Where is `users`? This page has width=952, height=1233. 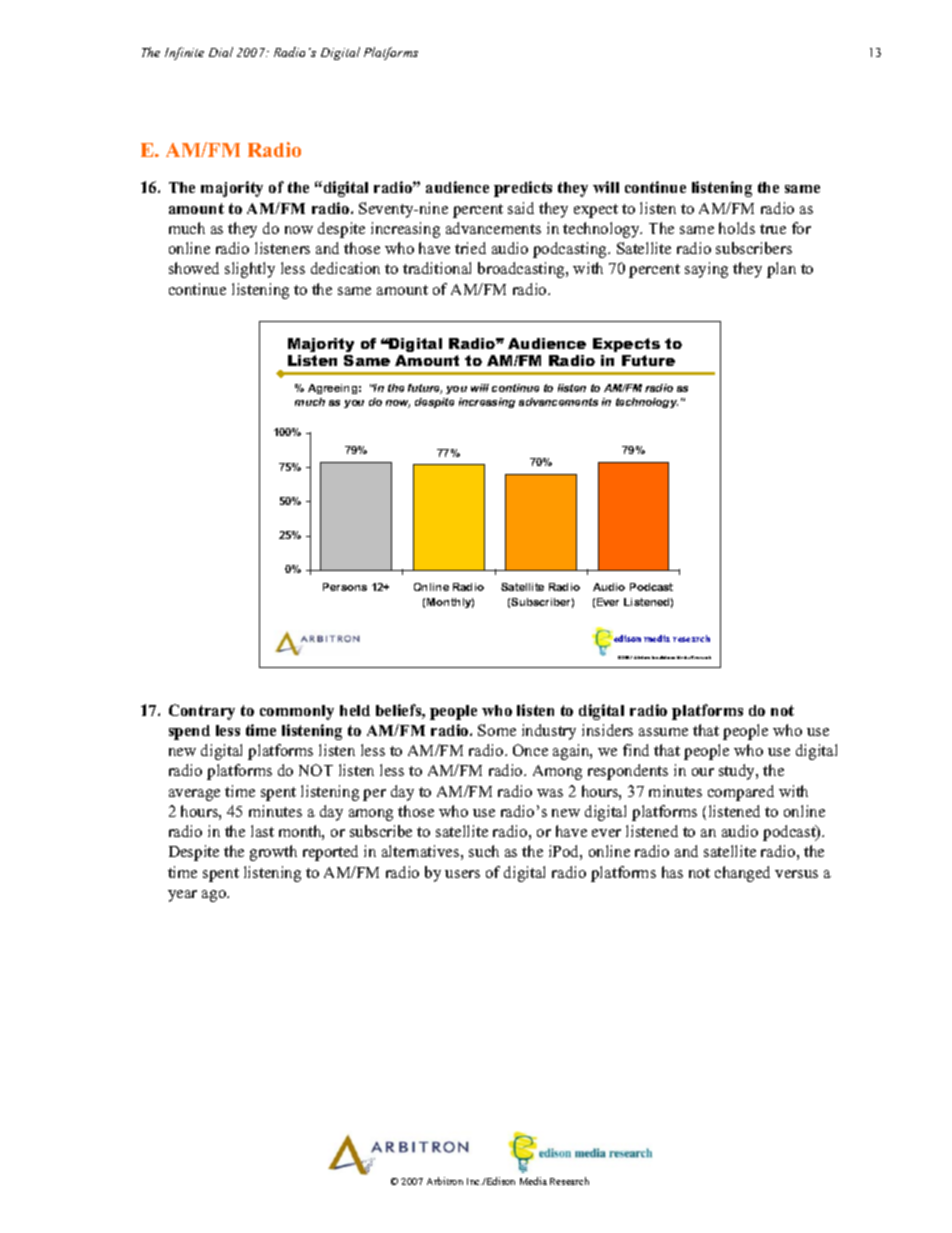 users is located at coordinates (462, 874).
